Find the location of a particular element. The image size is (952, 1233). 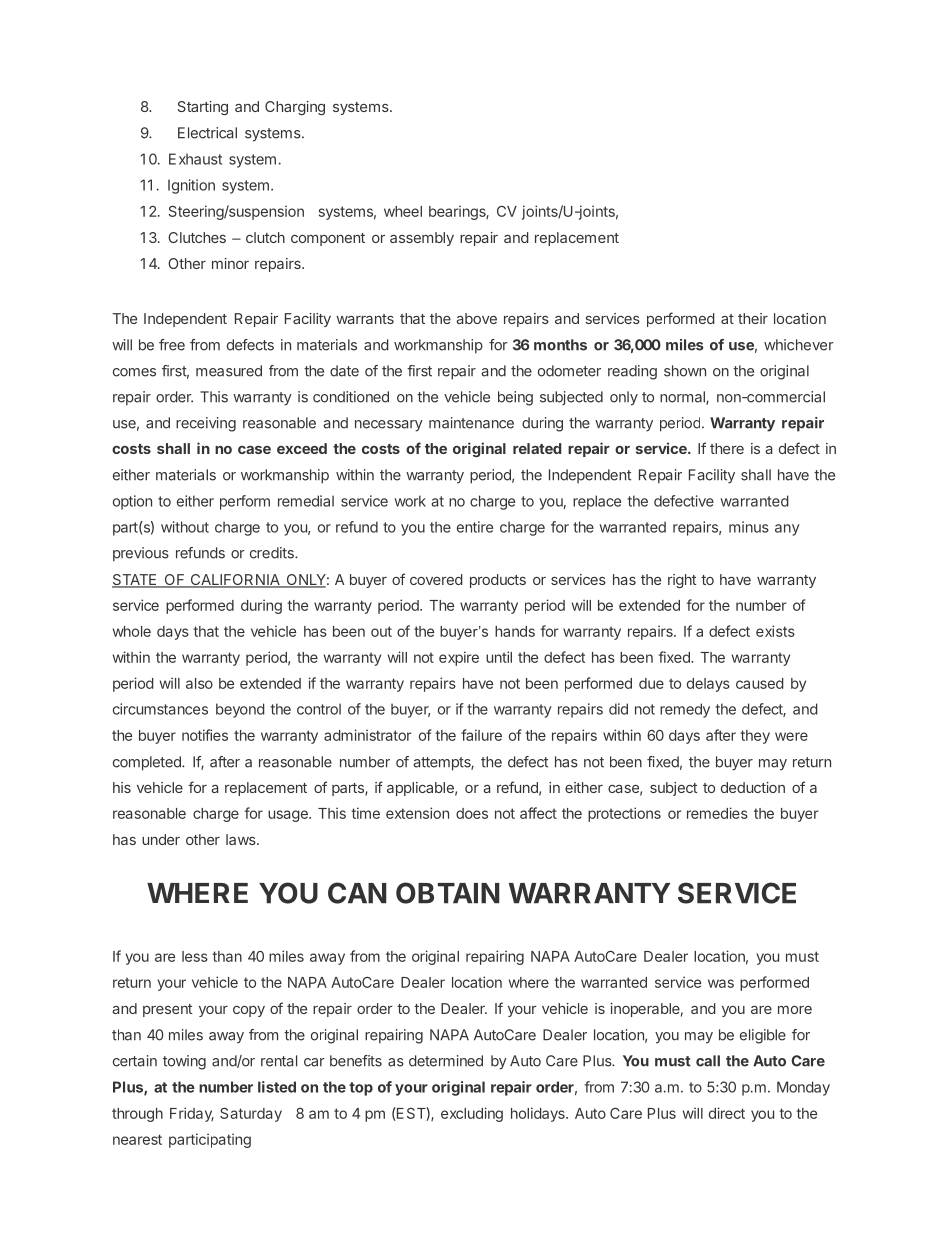

Electrical is located at coordinates (207, 133).
